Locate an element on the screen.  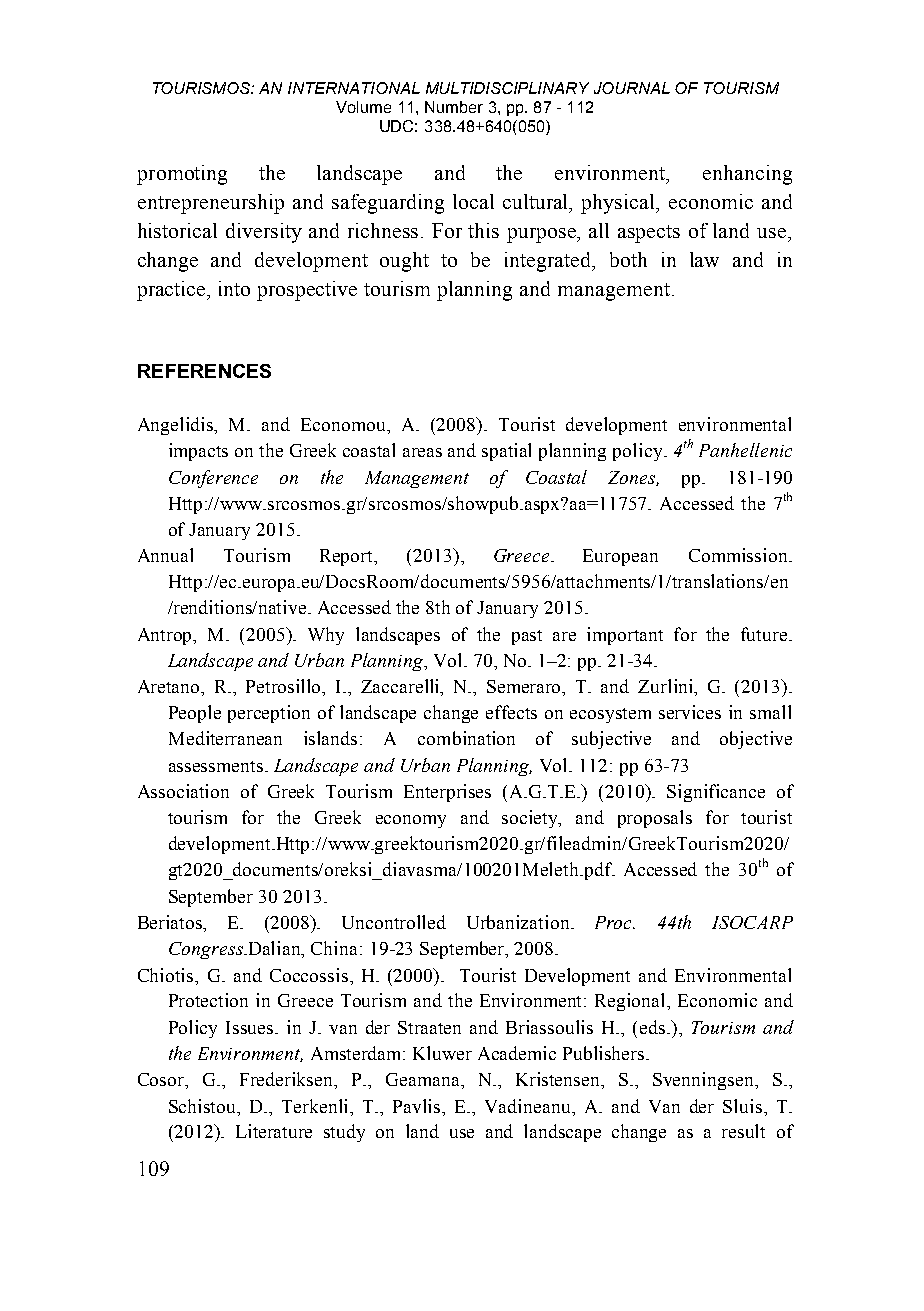
Why is located at coordinates (326, 636).
